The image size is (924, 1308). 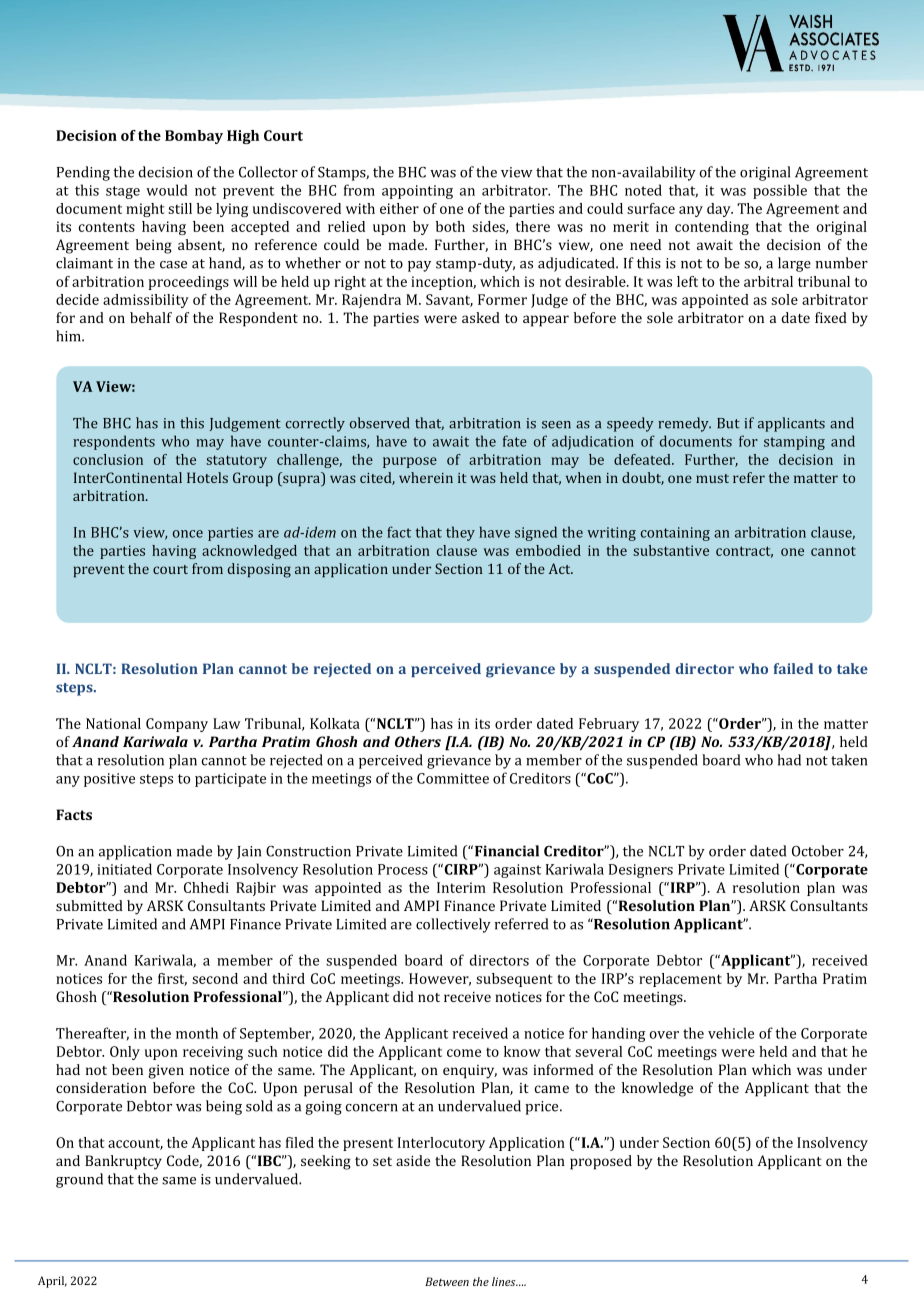 I want to click on Company, so click(x=177, y=725).
